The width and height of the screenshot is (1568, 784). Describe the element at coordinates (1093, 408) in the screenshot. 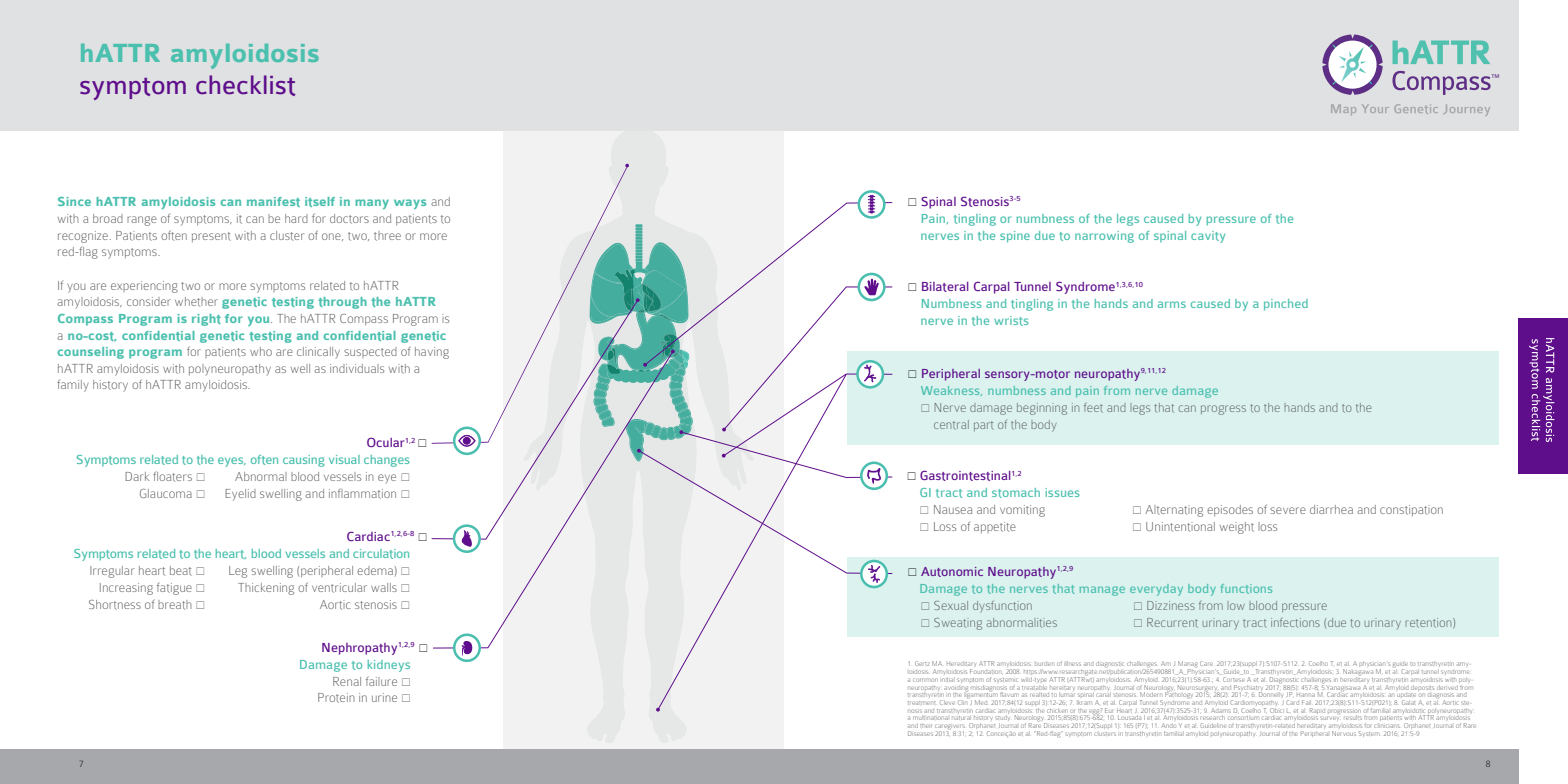

I see `feet` at that location.
